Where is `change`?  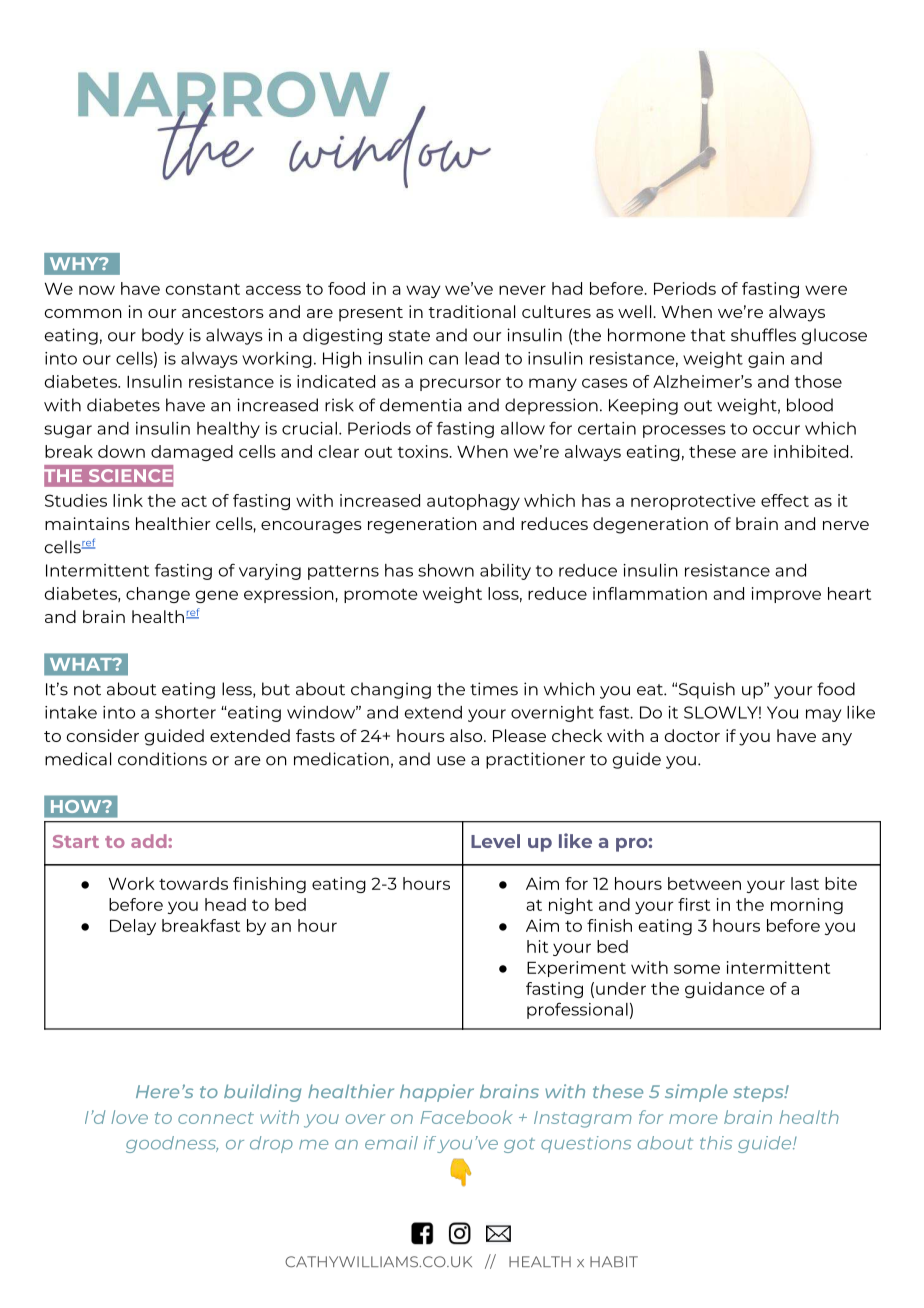 change is located at coordinates (158, 595).
